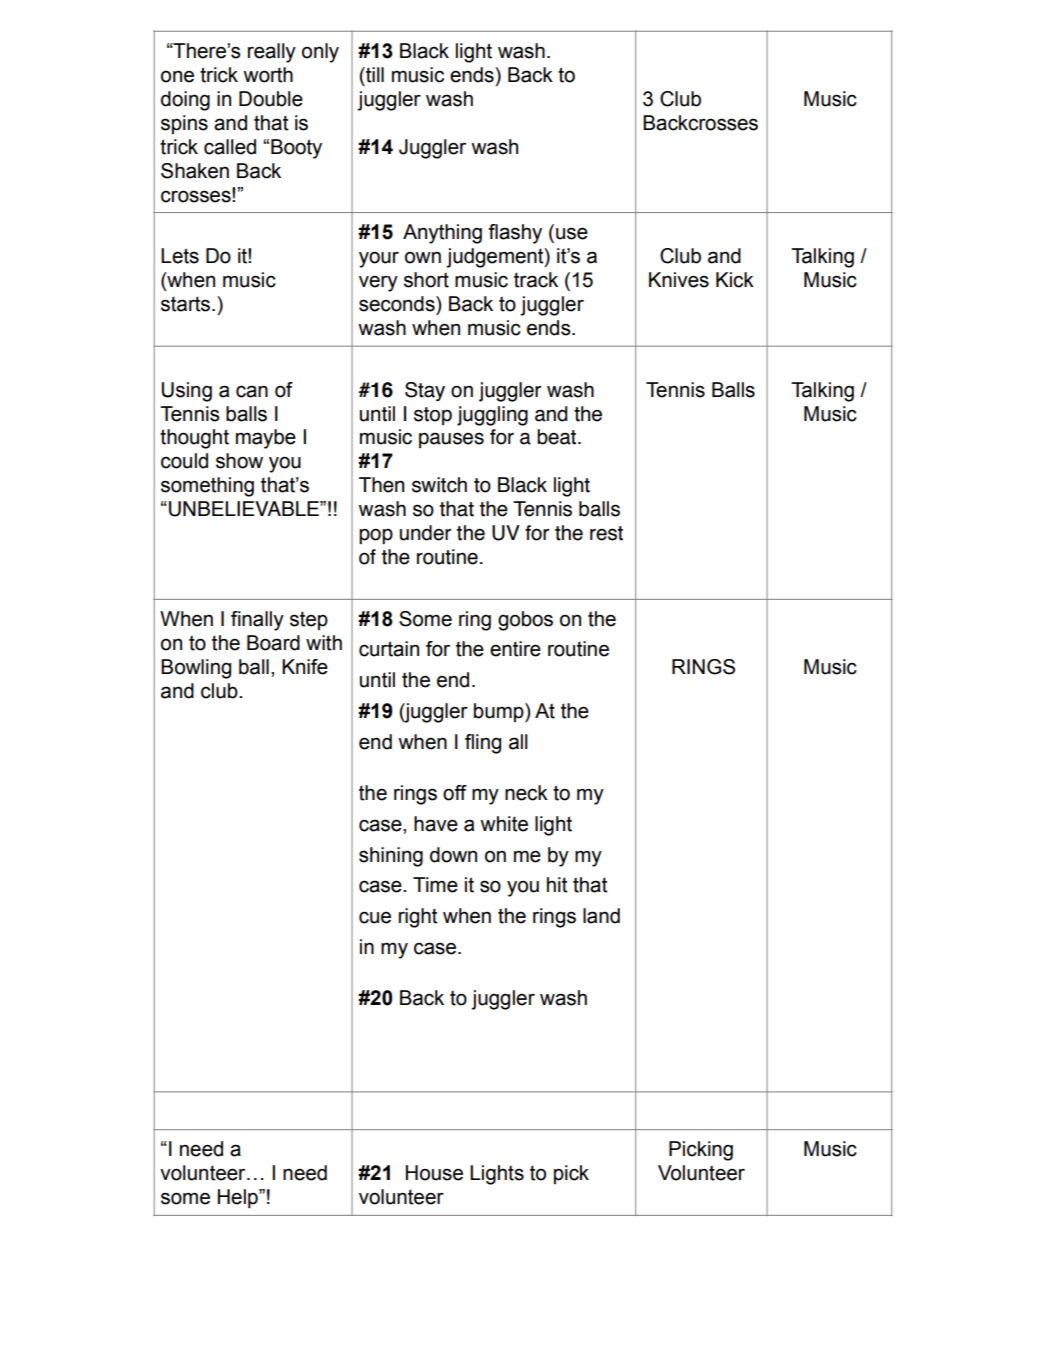 This image has width=1046, height=1354. Describe the element at coordinates (558, 437) in the image. I see `beat` at that location.
